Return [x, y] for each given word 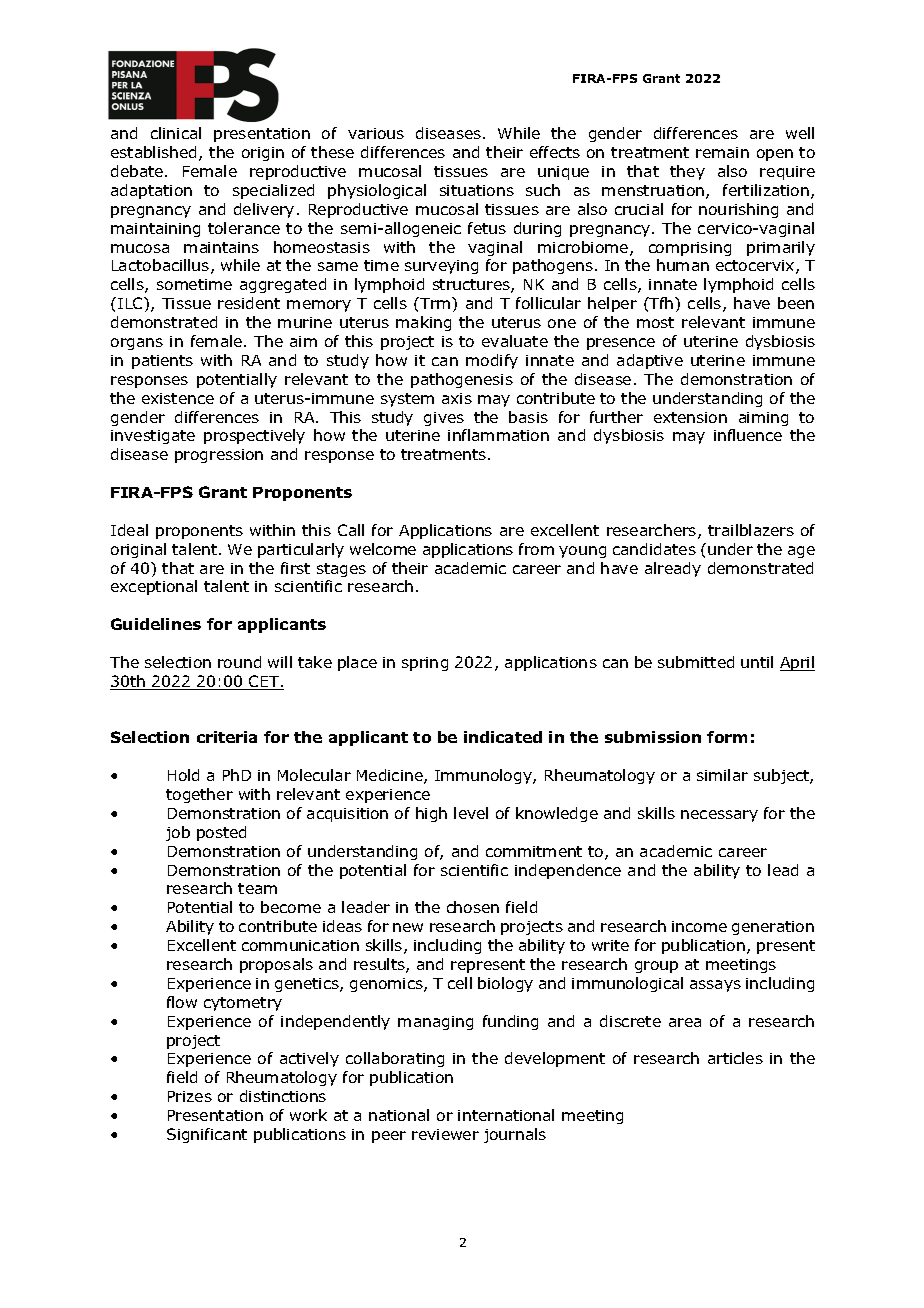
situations [477, 190]
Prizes [190, 1096]
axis [457, 398]
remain [722, 152]
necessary [719, 816]
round [239, 662]
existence [178, 398]
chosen [473, 907]
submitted [696, 662]
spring [425, 664]
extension [690, 417]
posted [221, 833]
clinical [176, 133]
